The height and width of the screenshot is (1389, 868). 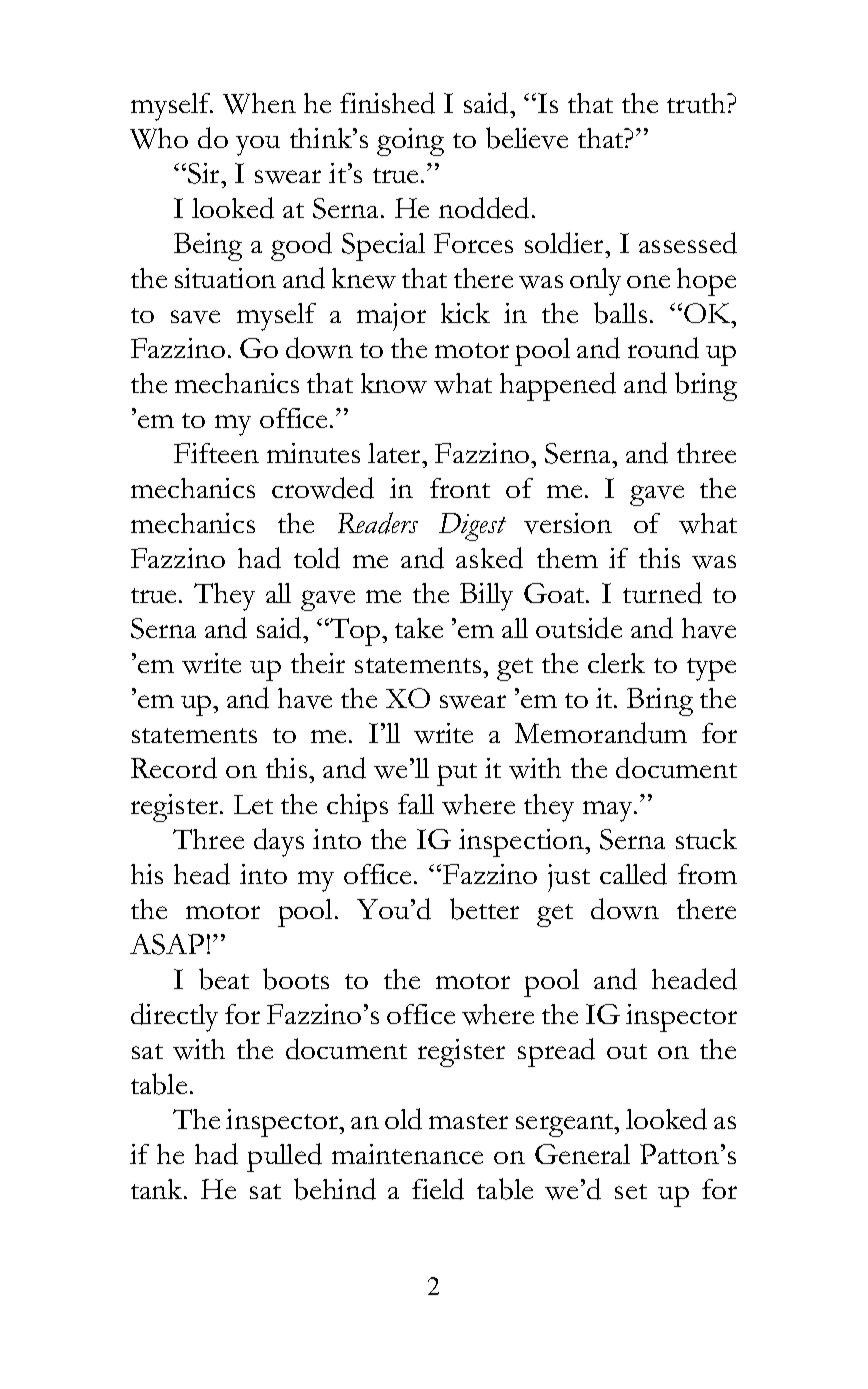 I want to click on fall, so click(x=416, y=804).
